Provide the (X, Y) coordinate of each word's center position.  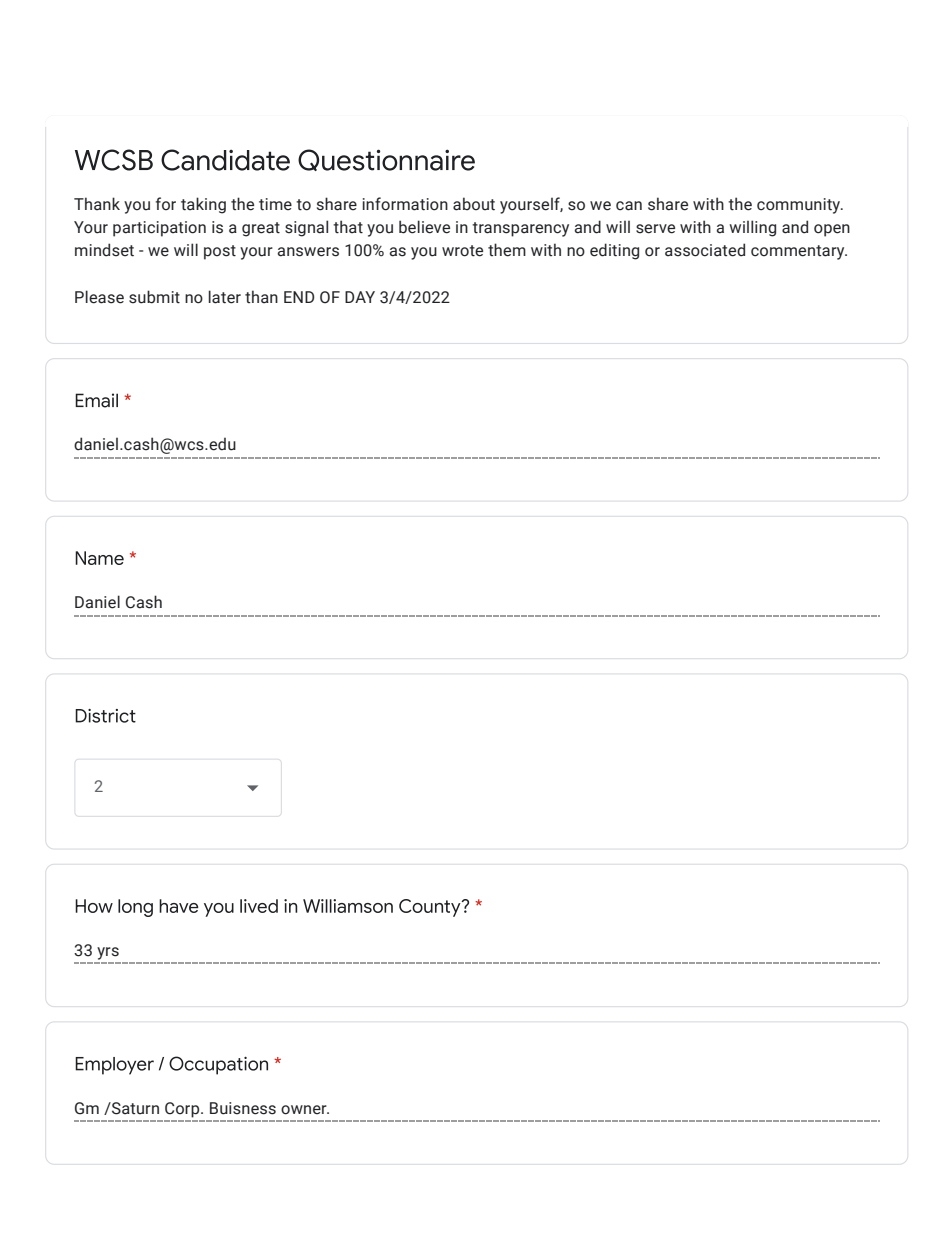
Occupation (218, 1065)
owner (305, 1110)
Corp (183, 1110)
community (800, 206)
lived (259, 906)
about (474, 204)
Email (96, 400)
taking (203, 205)
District (105, 716)
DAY (360, 297)
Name (99, 558)
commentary (799, 252)
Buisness (243, 1108)
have (179, 906)
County (431, 908)
